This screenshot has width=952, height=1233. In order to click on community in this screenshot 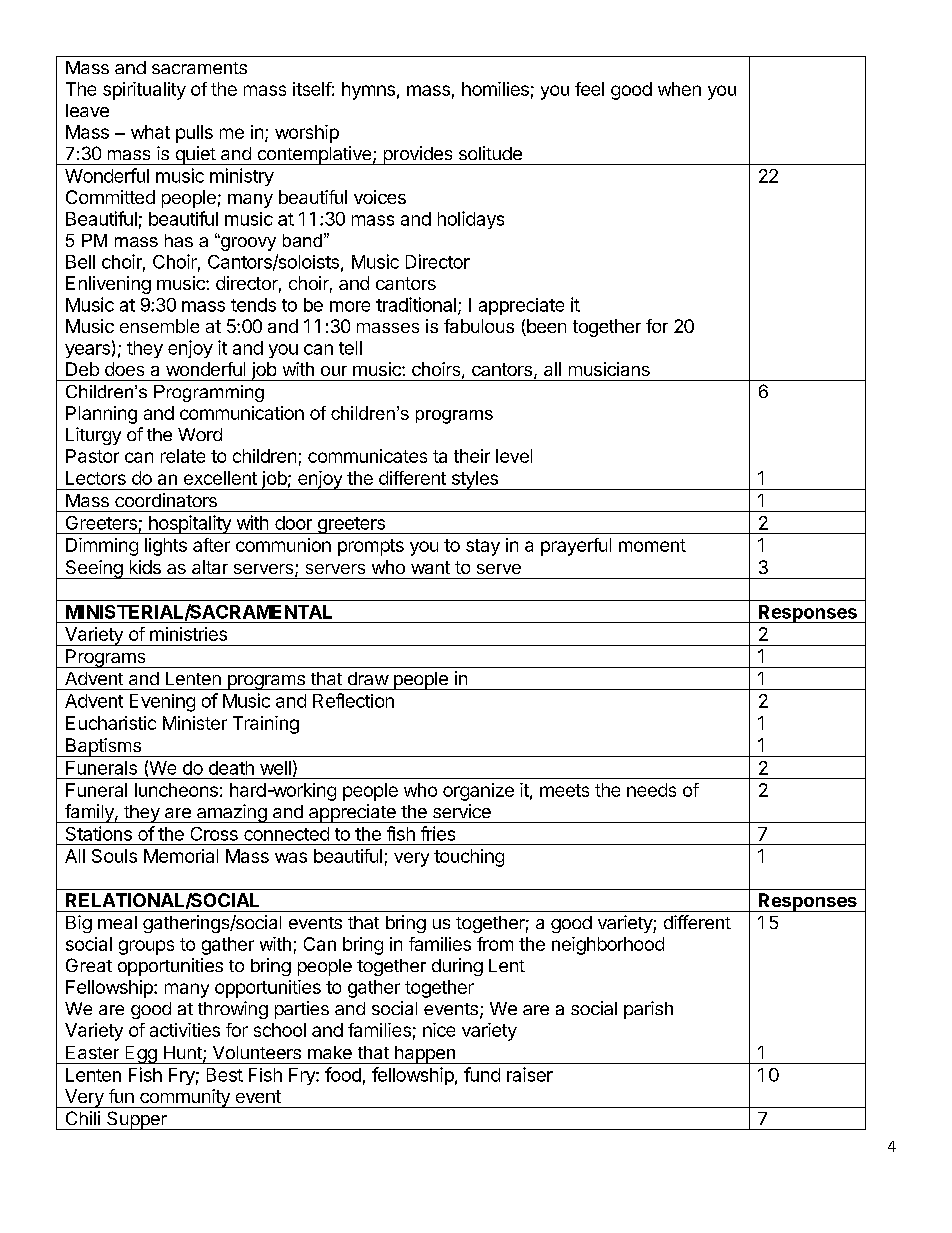, I will do `click(185, 1098)`.
